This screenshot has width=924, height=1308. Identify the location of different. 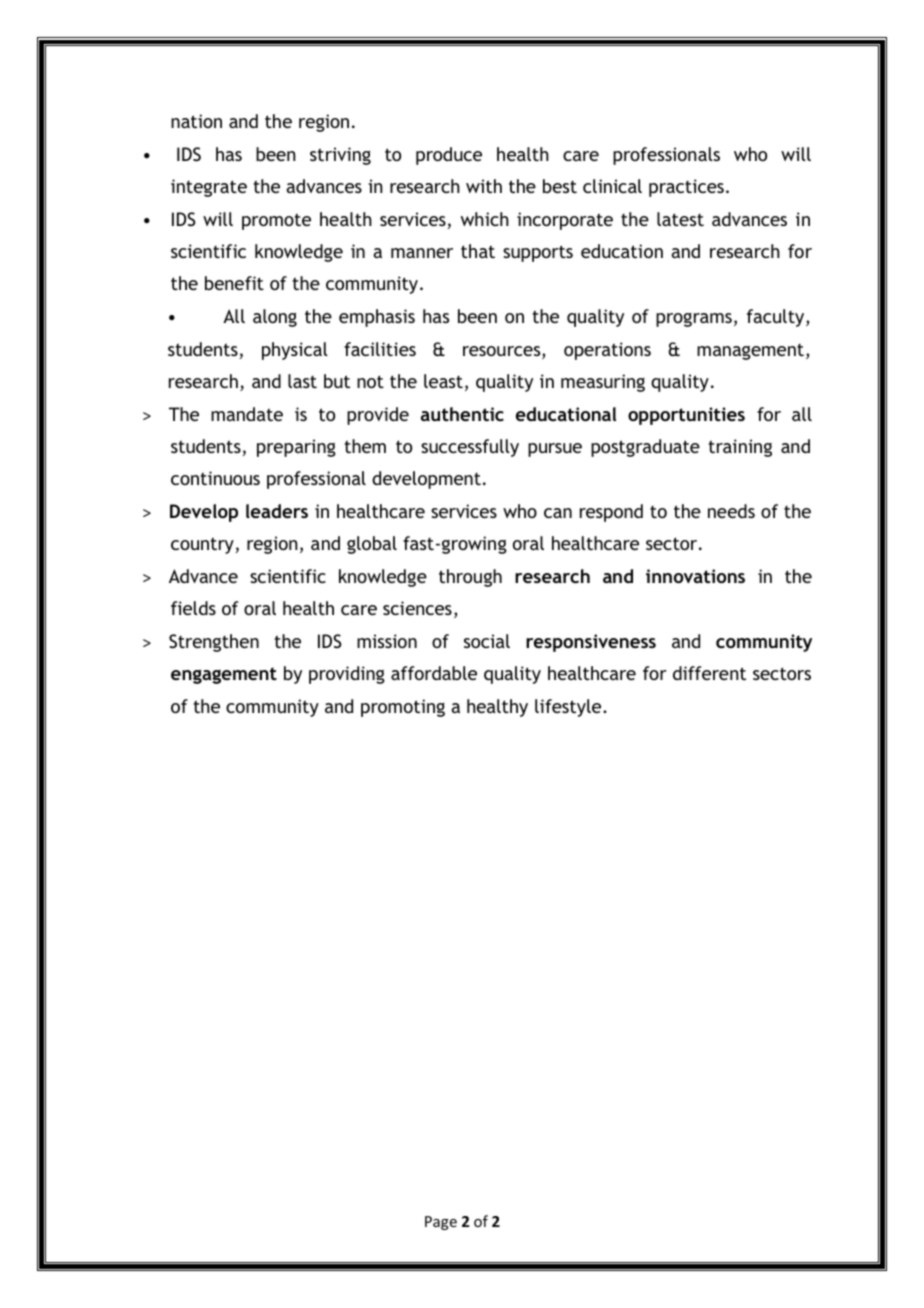
(709, 673).
